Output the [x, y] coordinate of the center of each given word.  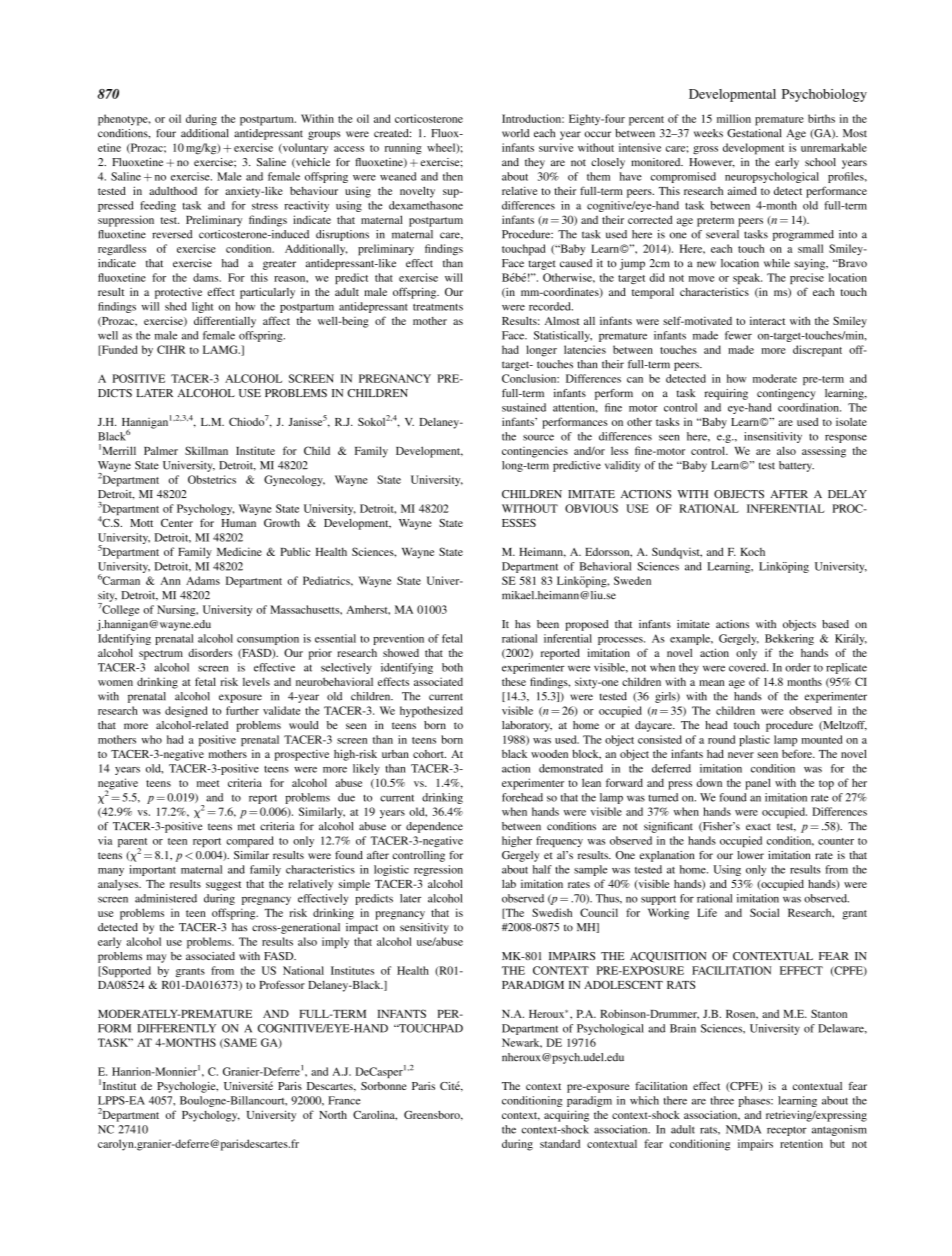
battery [796, 466]
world [515, 133]
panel [758, 784]
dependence [434, 827]
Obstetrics [212, 479]
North [333, 1114]
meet [208, 783]
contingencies [535, 452]
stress [265, 206]
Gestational [754, 133]
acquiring [566, 1116]
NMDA [743, 1129]
